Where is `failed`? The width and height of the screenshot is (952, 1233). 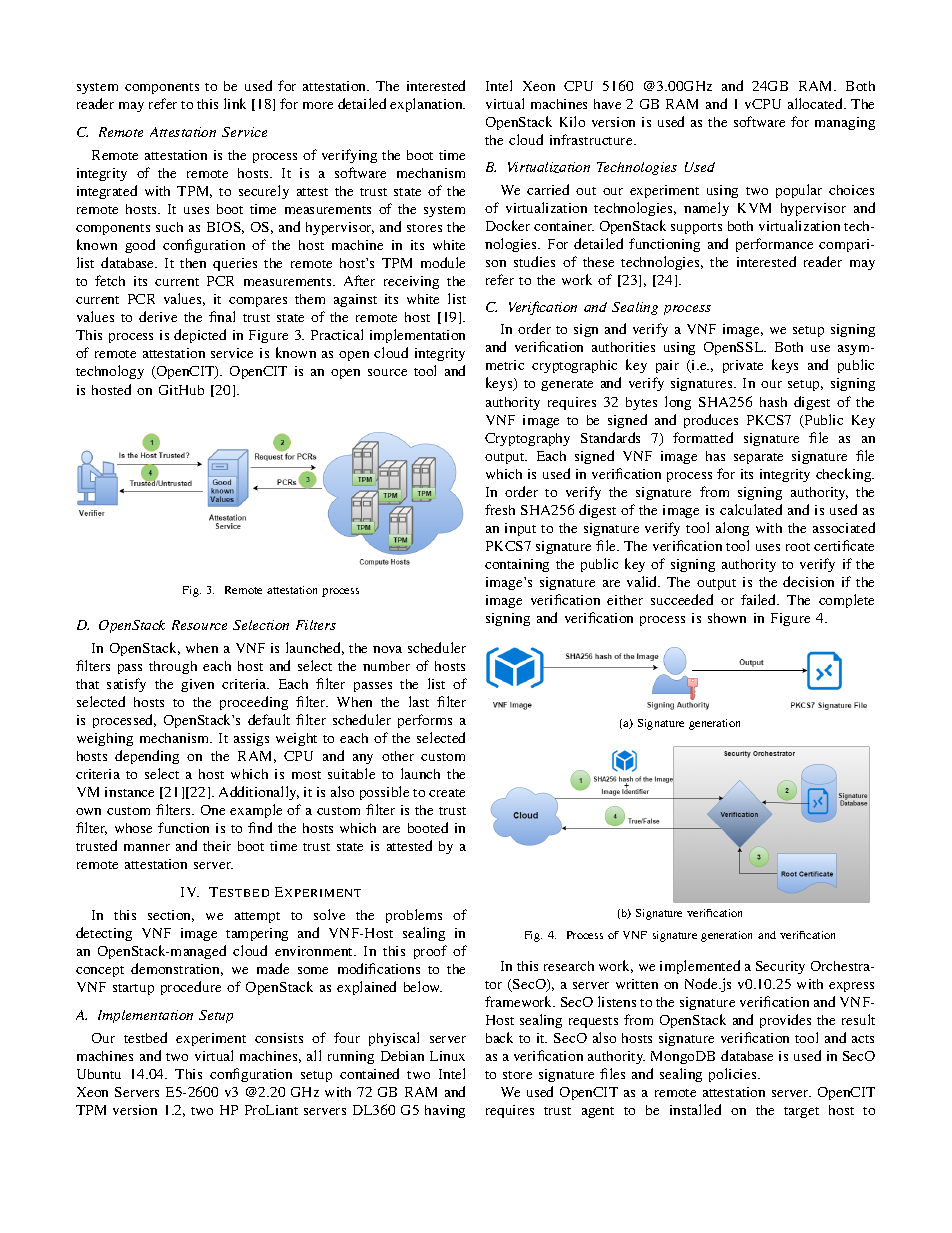
failed is located at coordinates (760, 599).
